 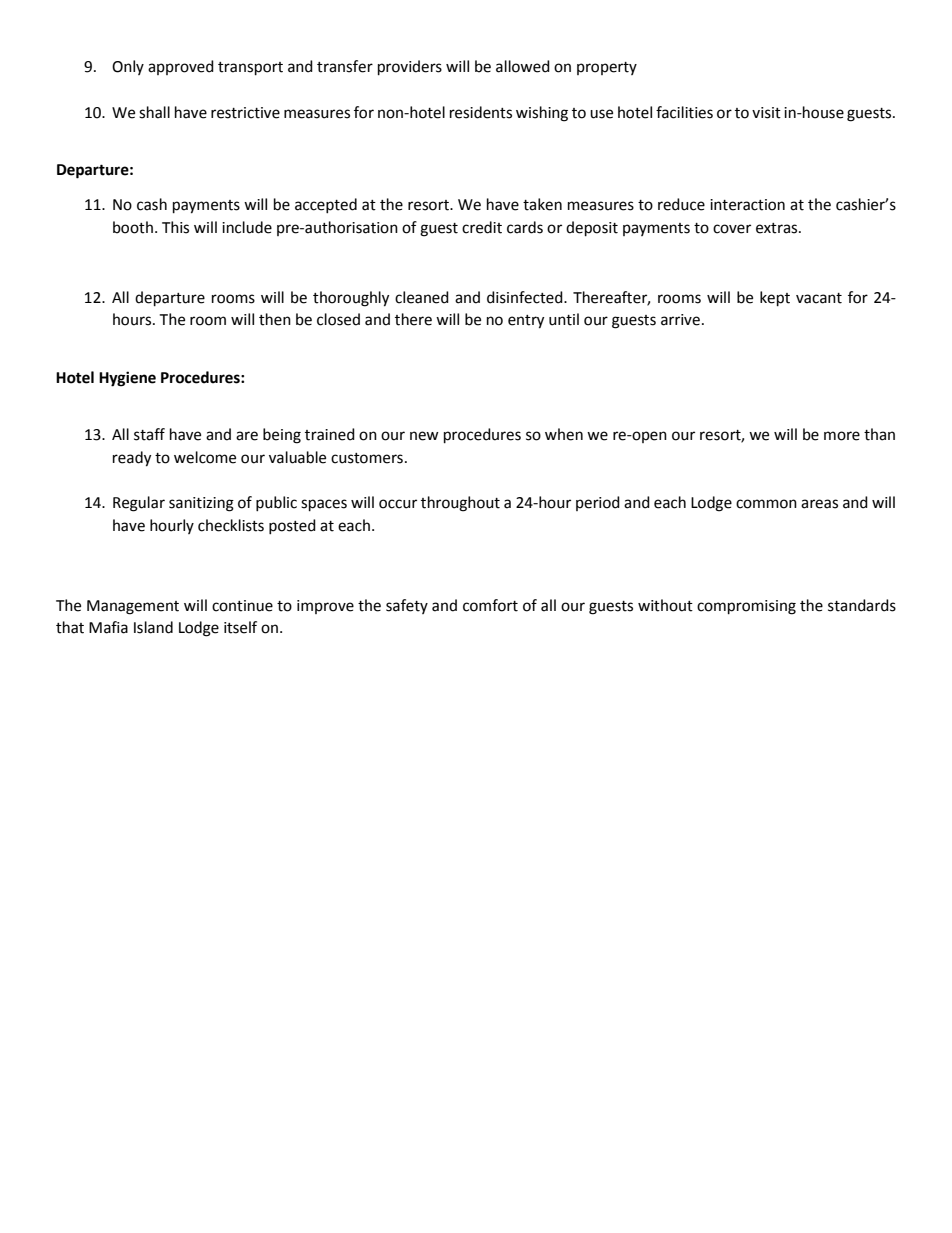 I want to click on allowed, so click(x=523, y=66).
